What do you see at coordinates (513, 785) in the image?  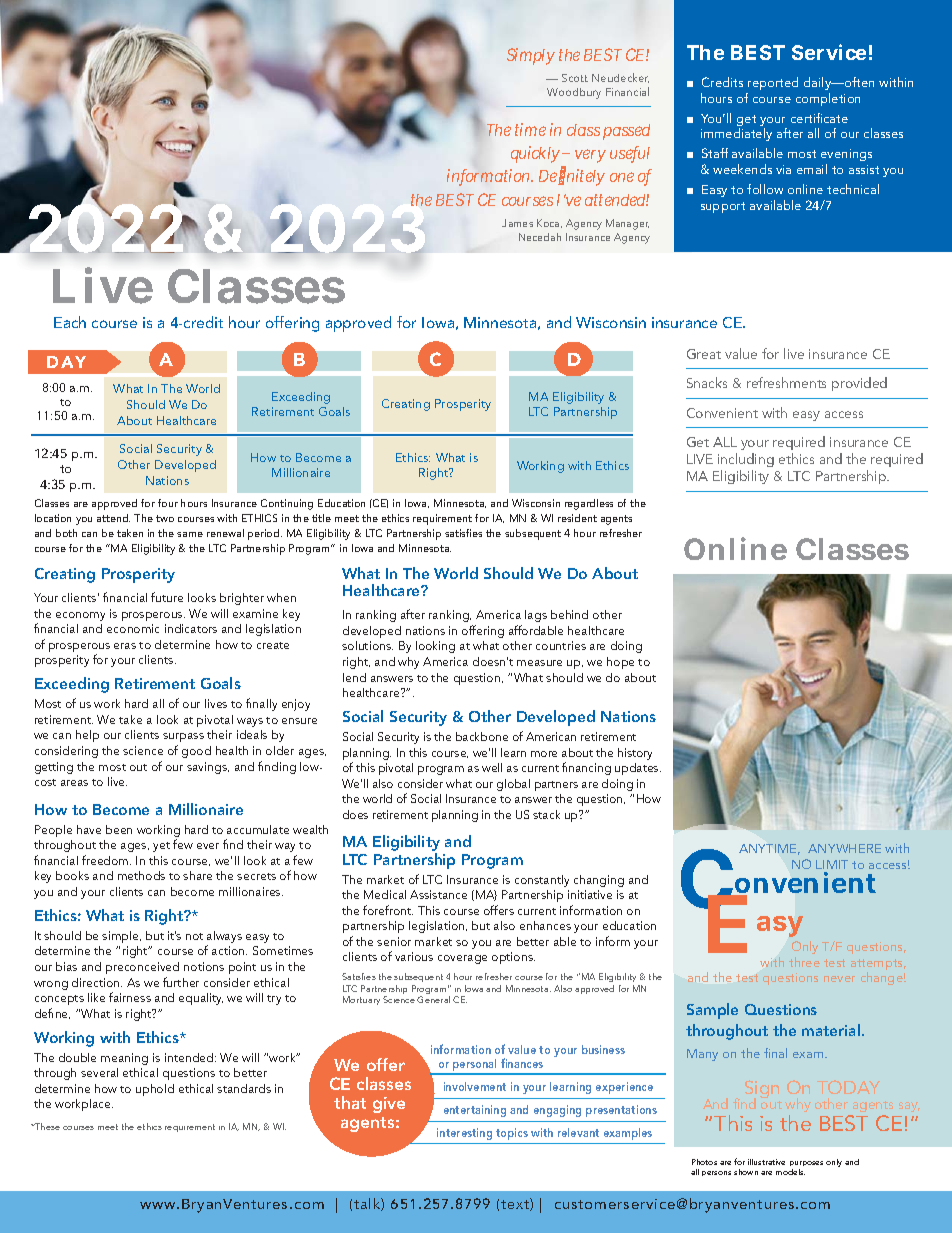 I see `global` at bounding box center [513, 785].
